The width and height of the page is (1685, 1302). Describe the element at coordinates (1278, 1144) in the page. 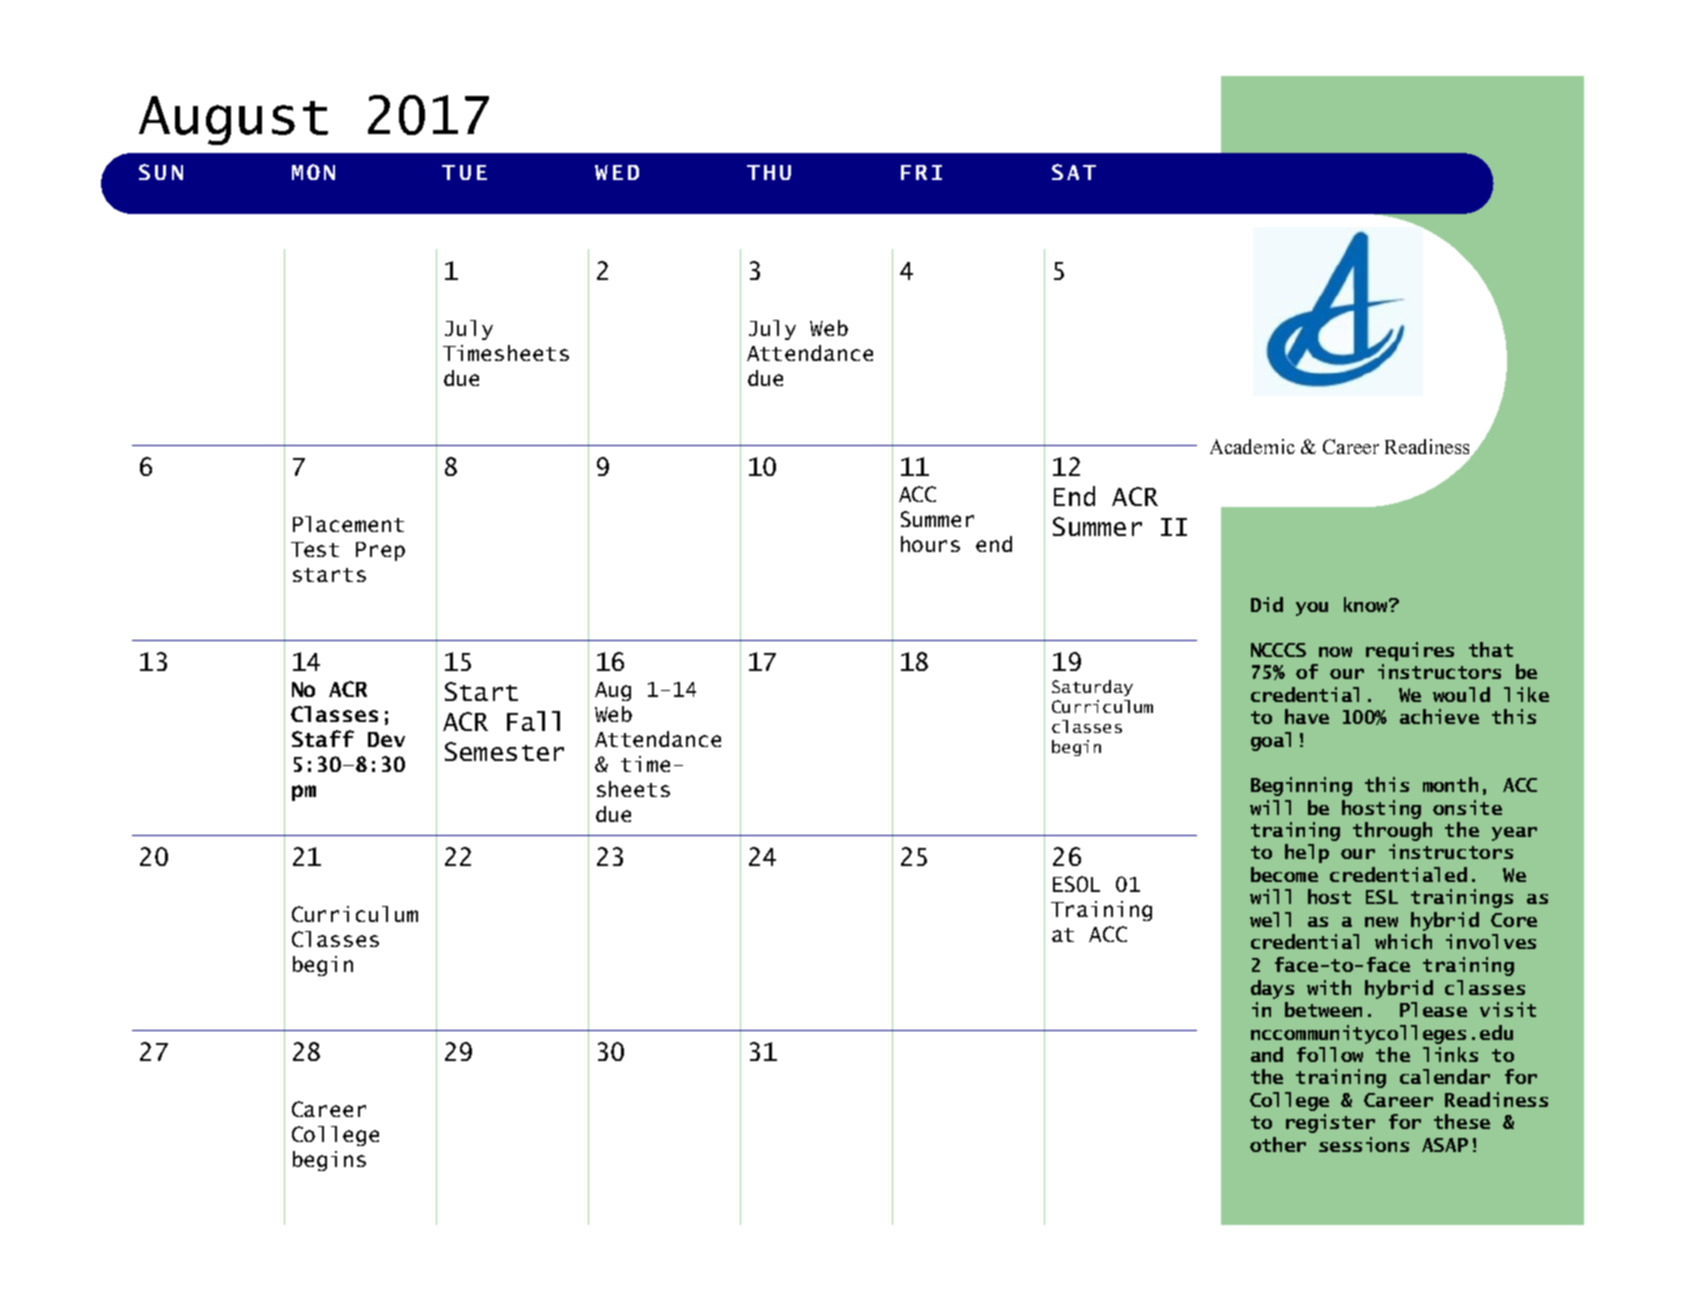

I see `other` at that location.
